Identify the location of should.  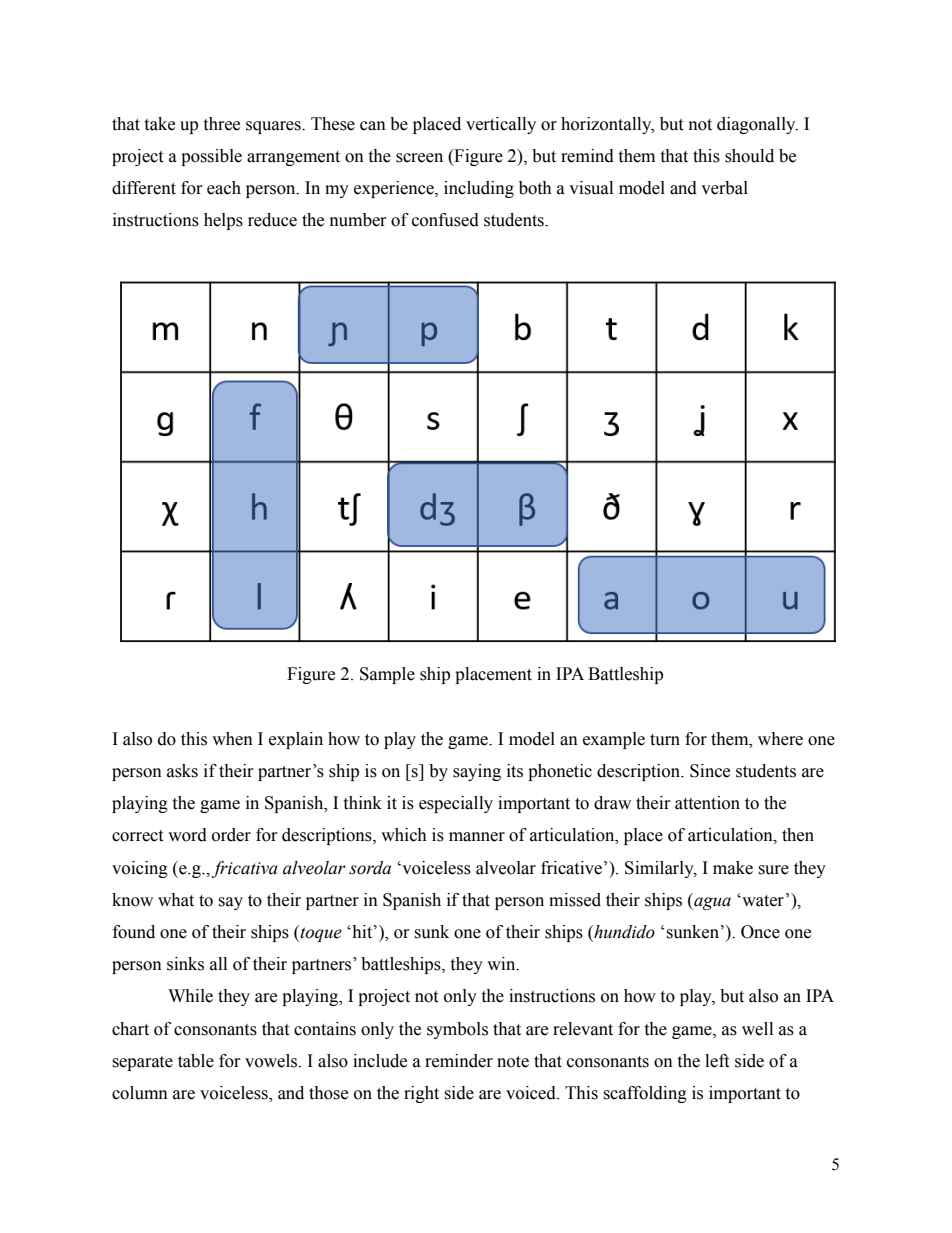
(749, 156).
